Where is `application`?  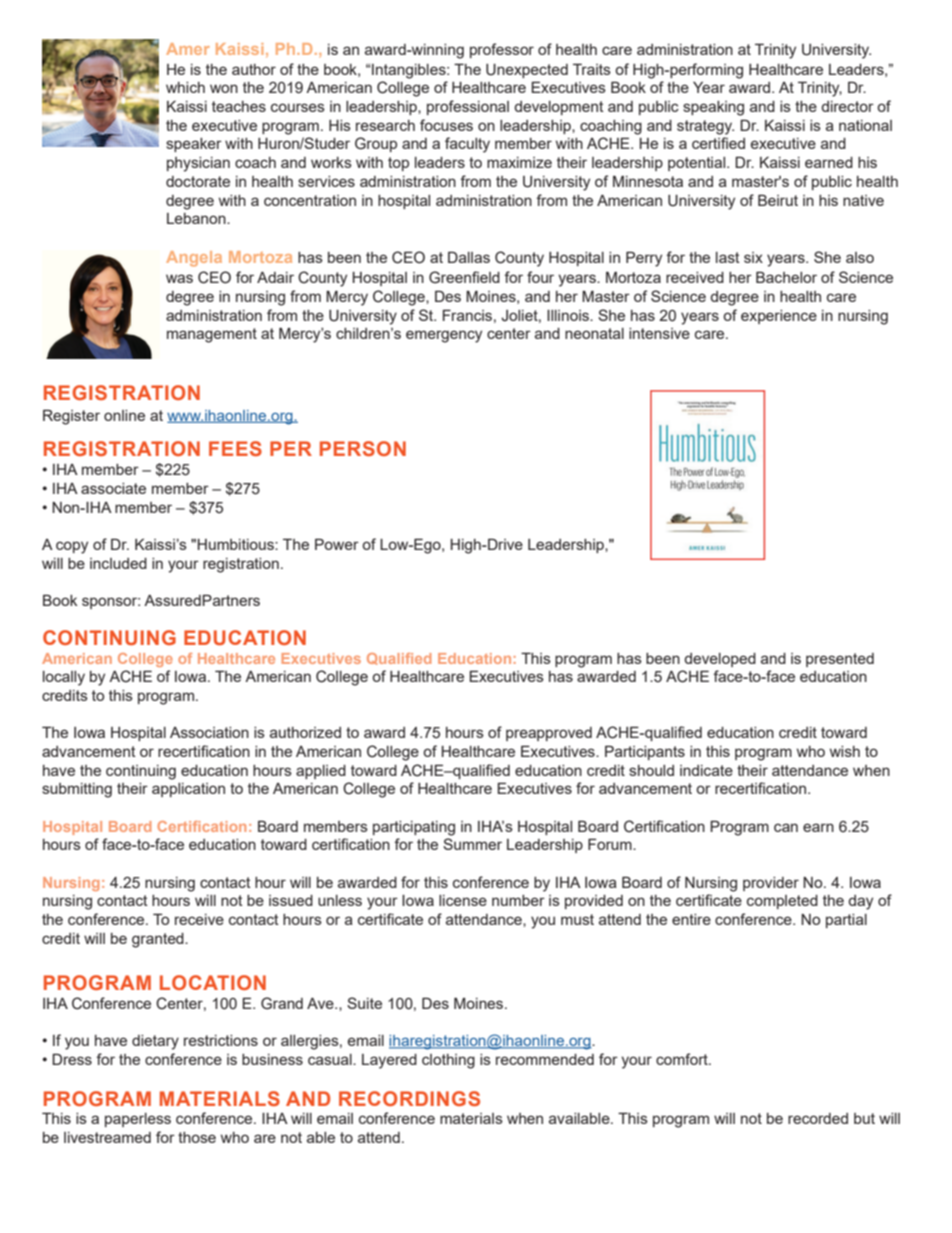 application is located at coordinates (188, 790).
